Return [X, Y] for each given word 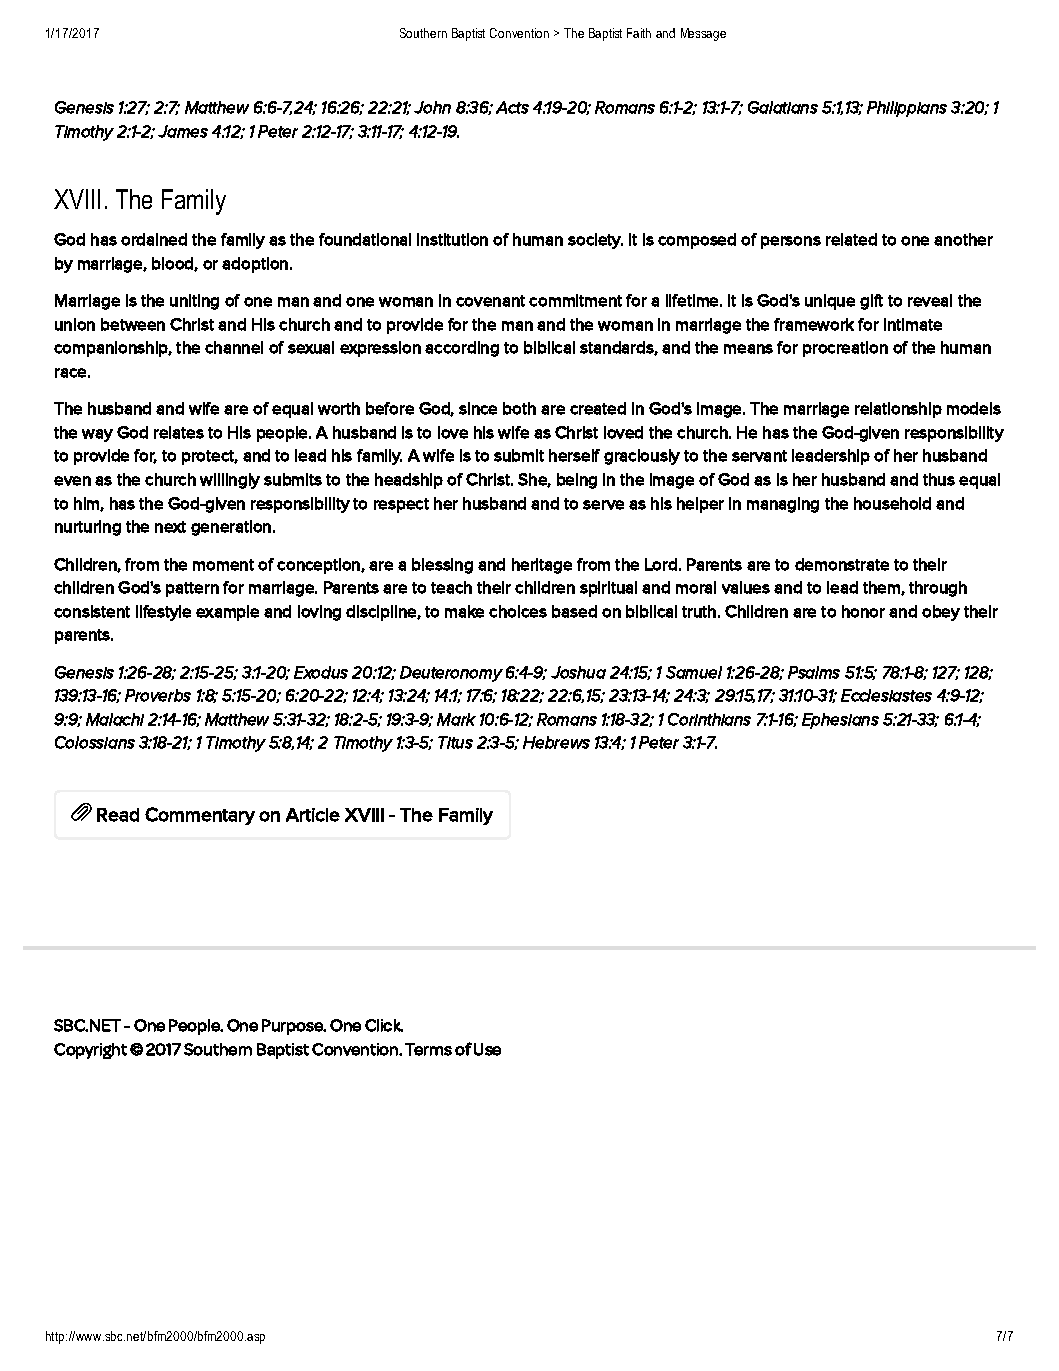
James [183, 131]
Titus [455, 742]
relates [179, 432]
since [478, 408]
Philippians [907, 109]
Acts [512, 107]
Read [118, 815]
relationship [898, 410]
